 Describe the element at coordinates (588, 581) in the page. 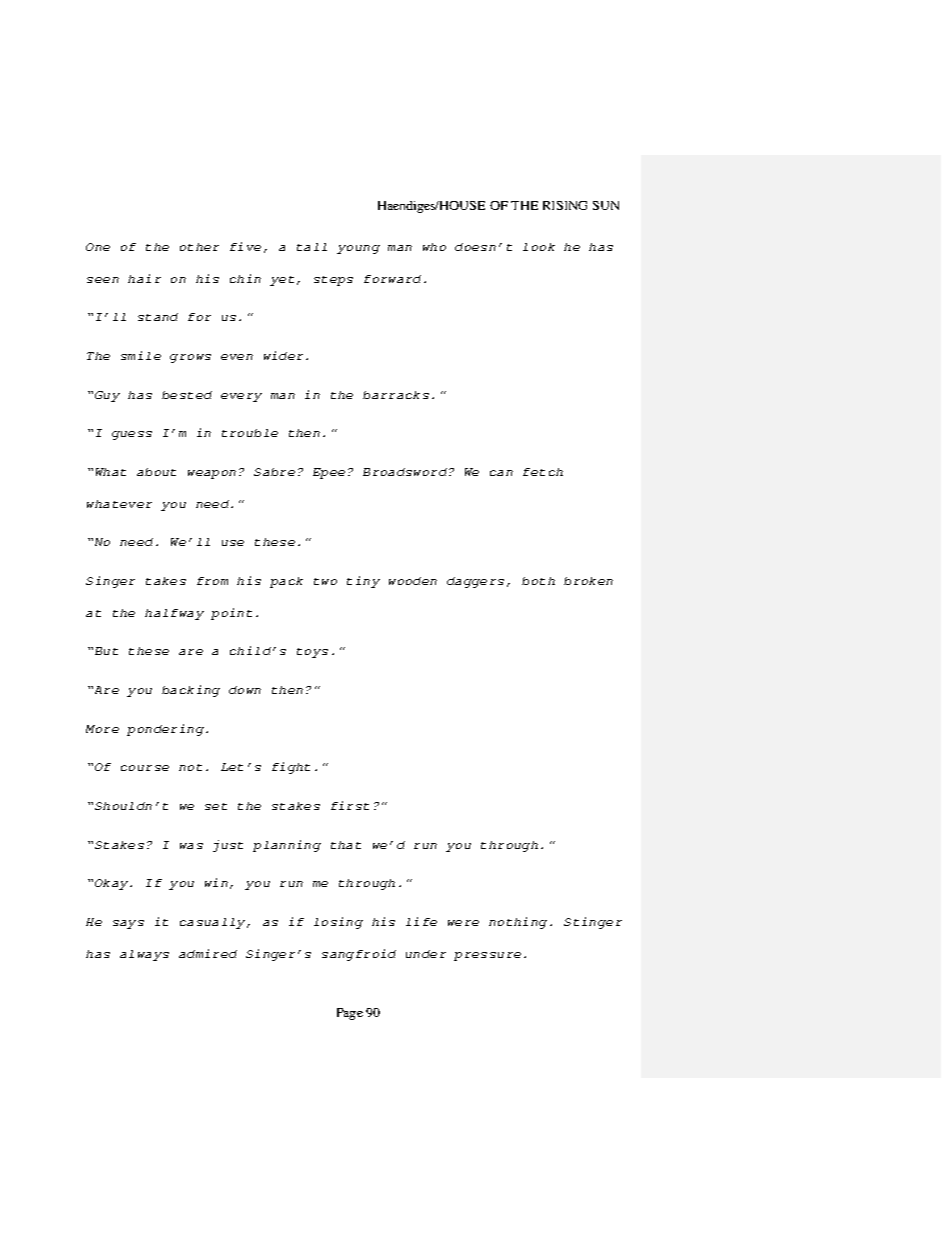

I see `broken` at that location.
